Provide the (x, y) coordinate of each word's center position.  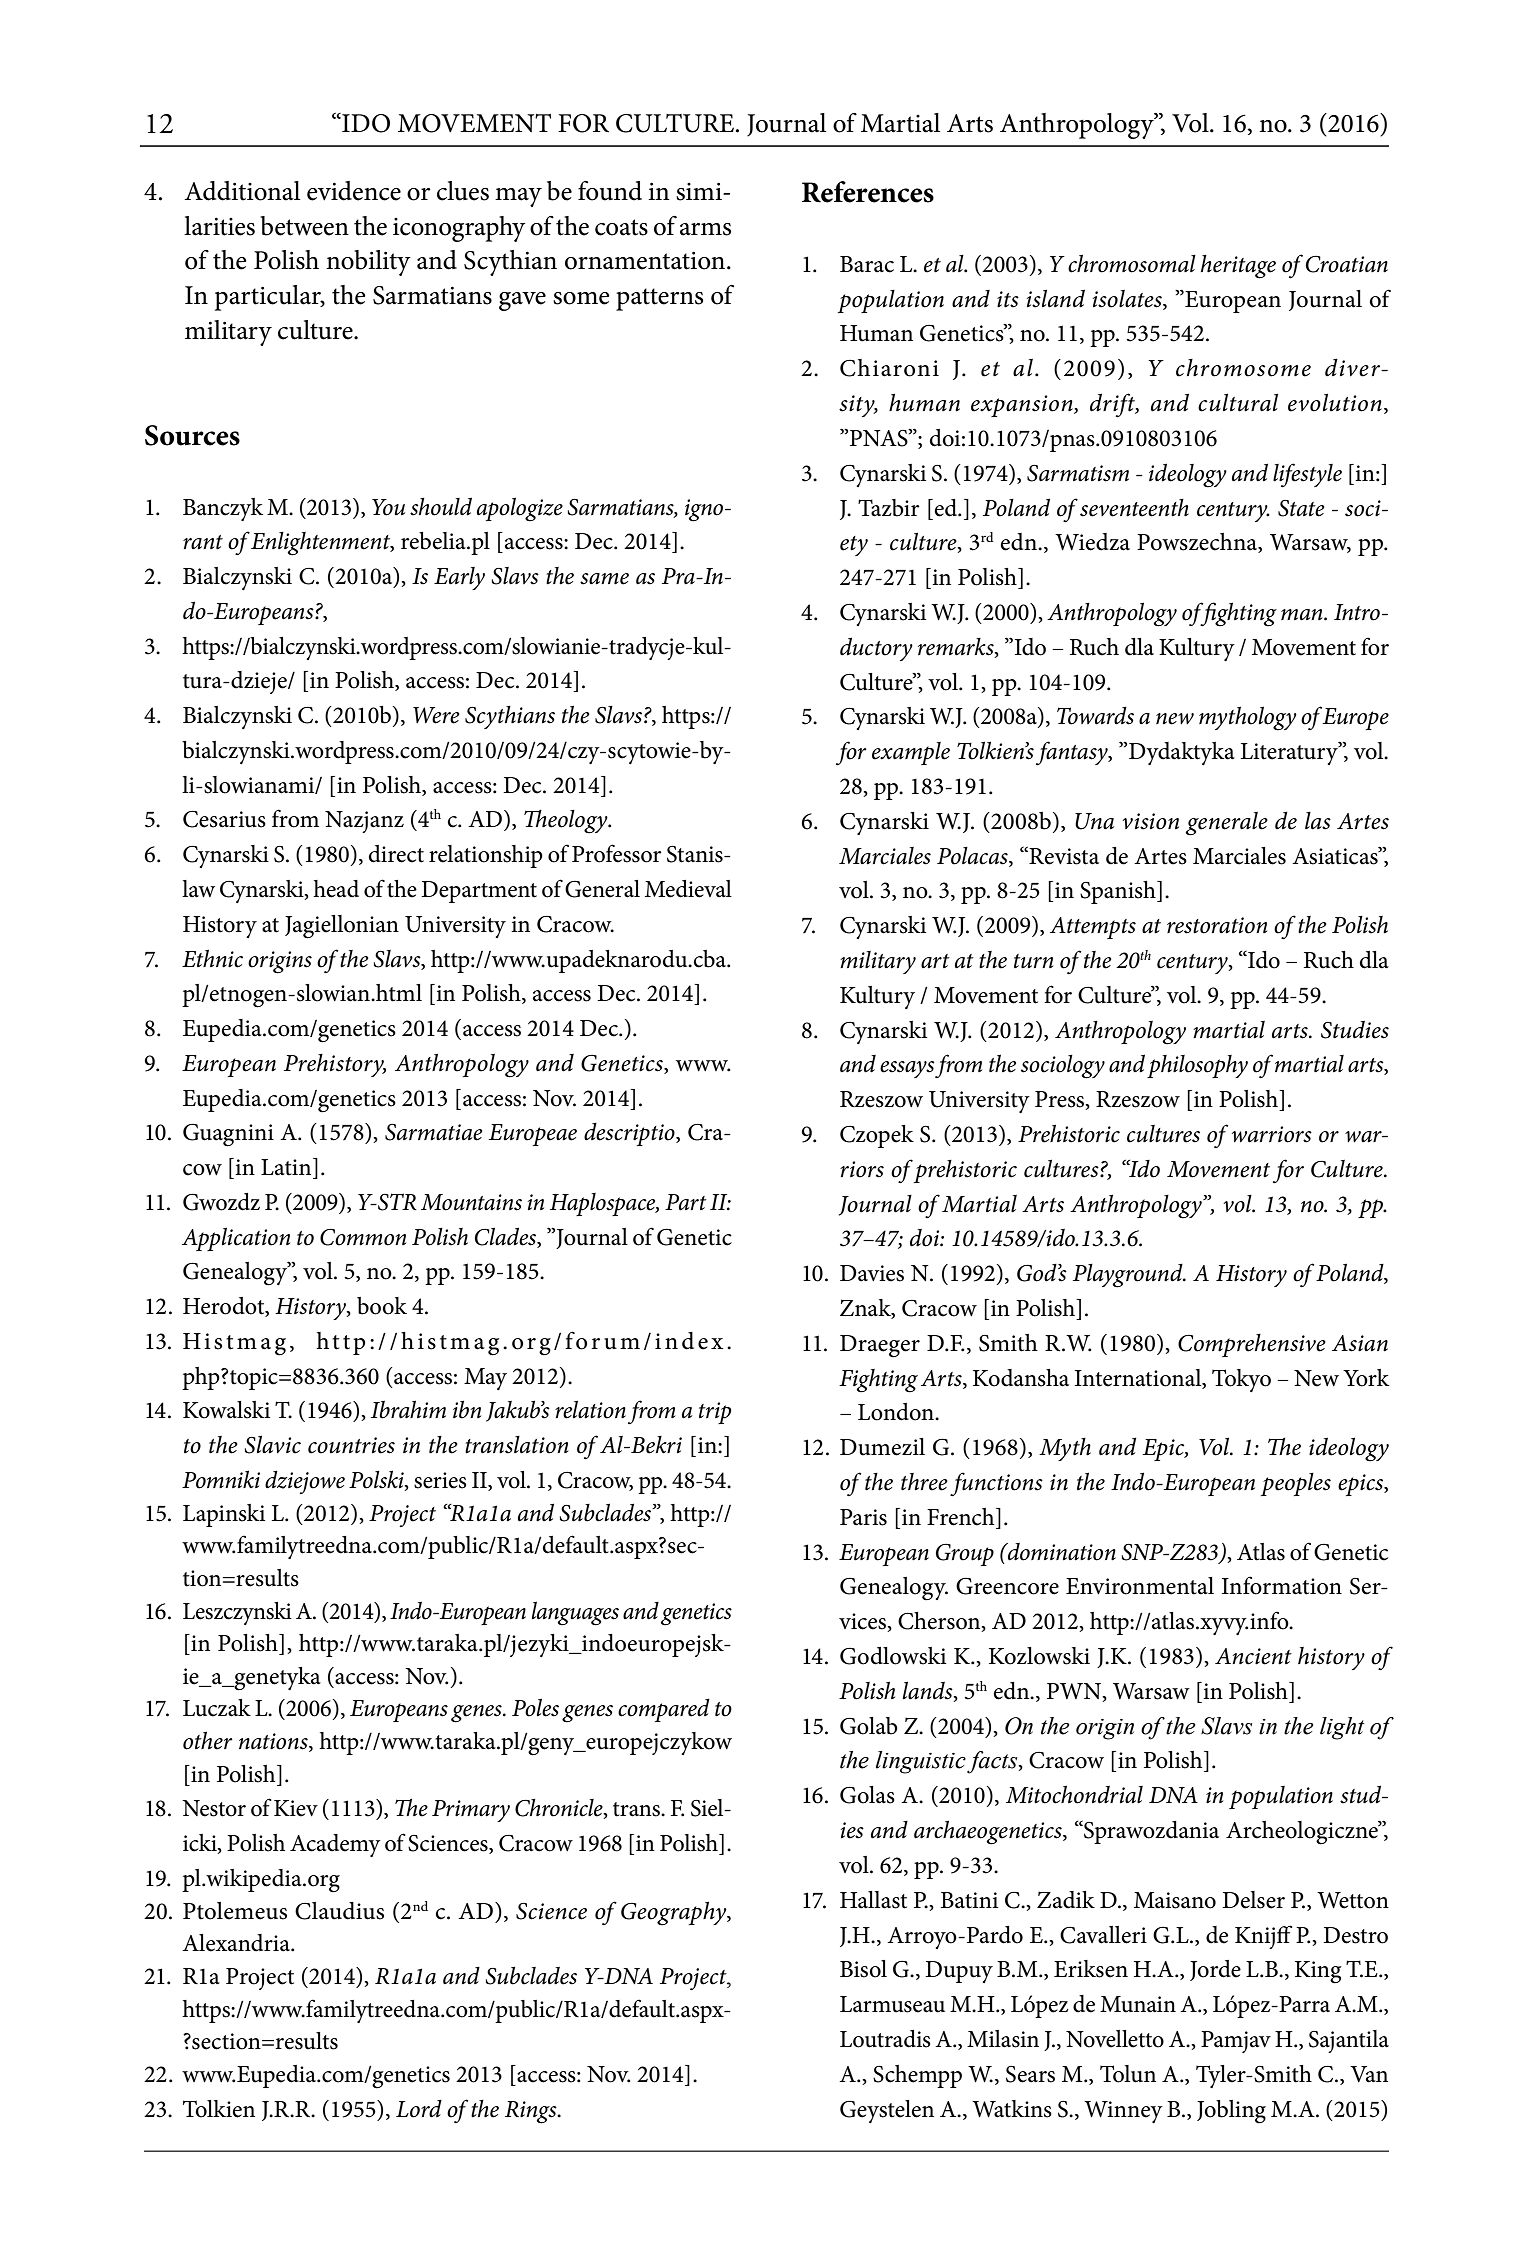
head (336, 889)
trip (715, 1413)
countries (351, 1445)
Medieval (688, 889)
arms (705, 229)
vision (1150, 821)
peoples (1296, 1484)
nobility (368, 263)
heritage (1238, 267)
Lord (419, 2109)
